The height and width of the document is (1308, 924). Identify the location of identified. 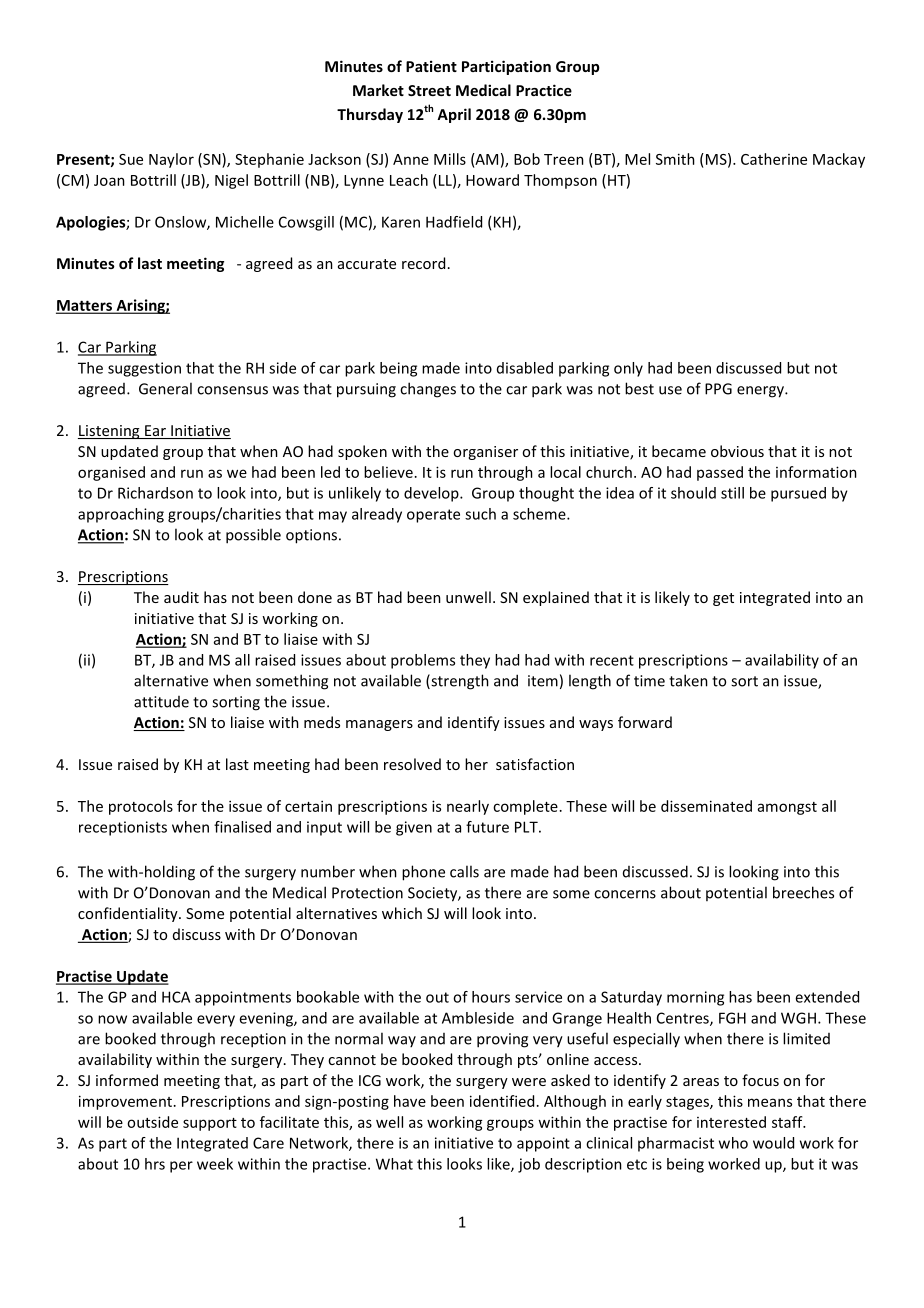
(502, 1101).
